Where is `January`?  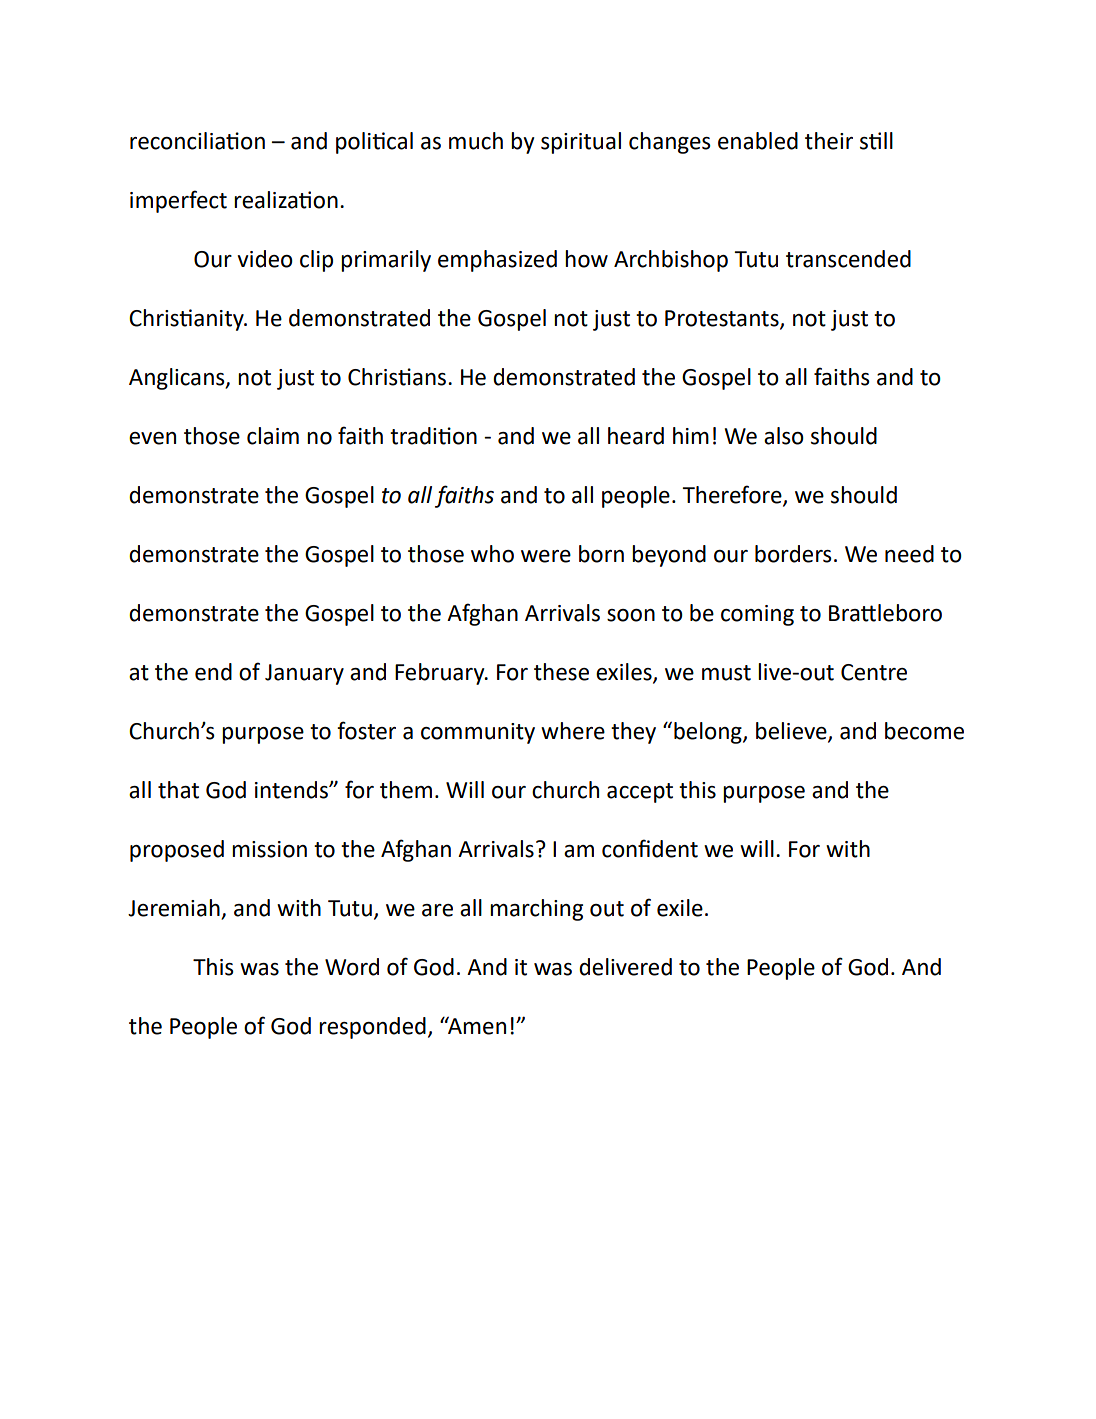
January is located at coordinates (304, 674).
